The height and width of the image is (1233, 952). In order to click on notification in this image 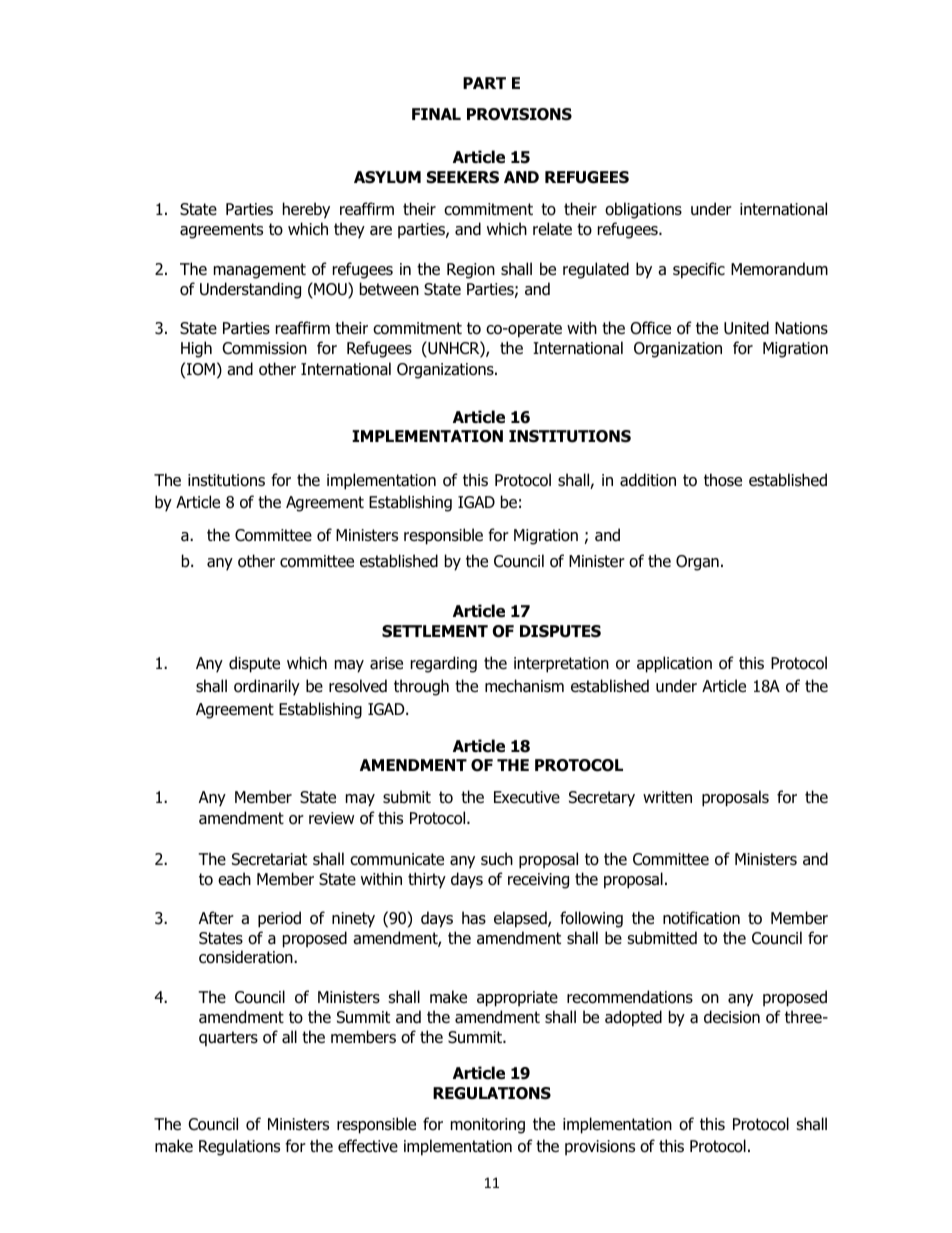, I will do `click(701, 918)`.
